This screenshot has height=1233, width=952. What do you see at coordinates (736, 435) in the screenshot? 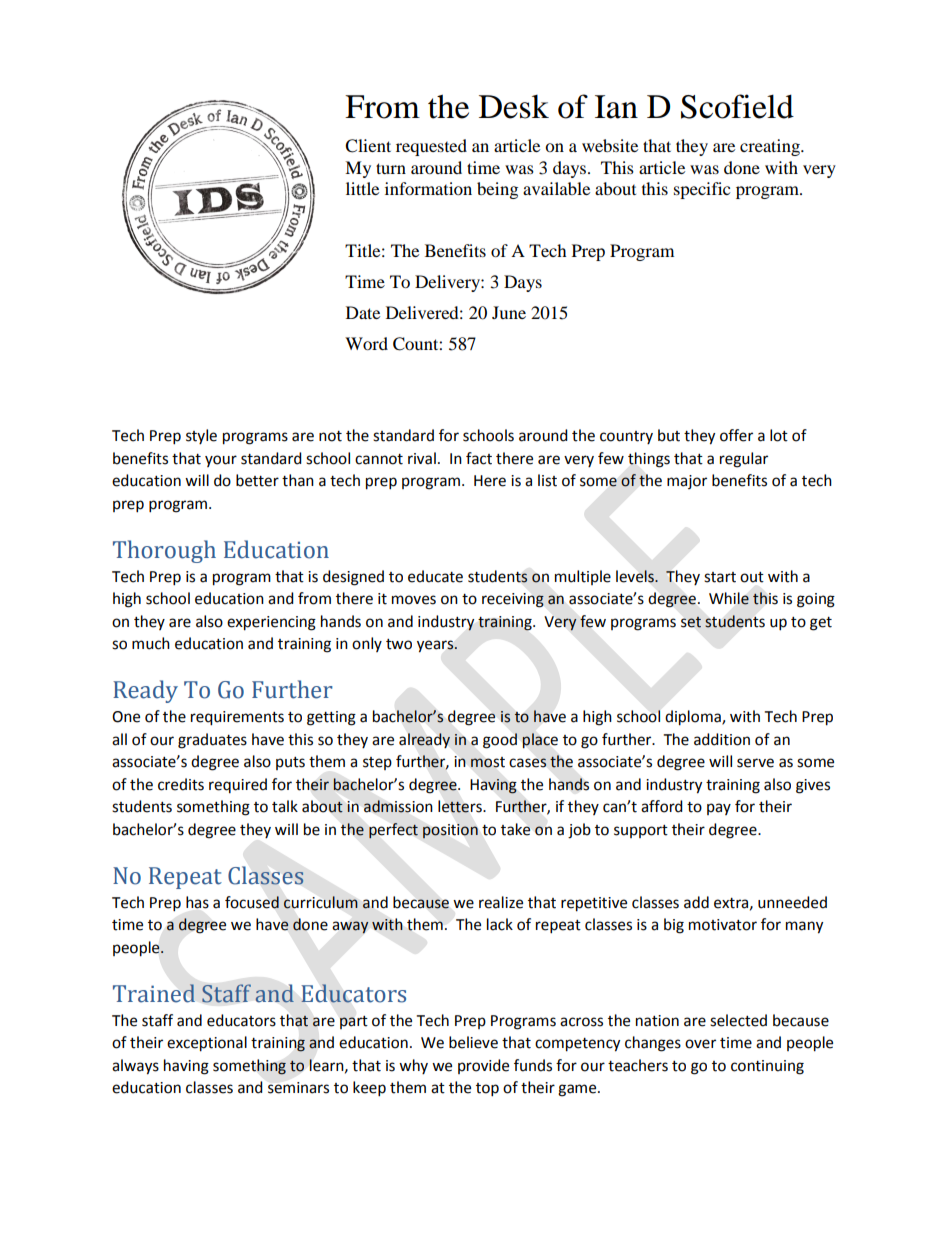
I see `offer` at bounding box center [736, 435].
